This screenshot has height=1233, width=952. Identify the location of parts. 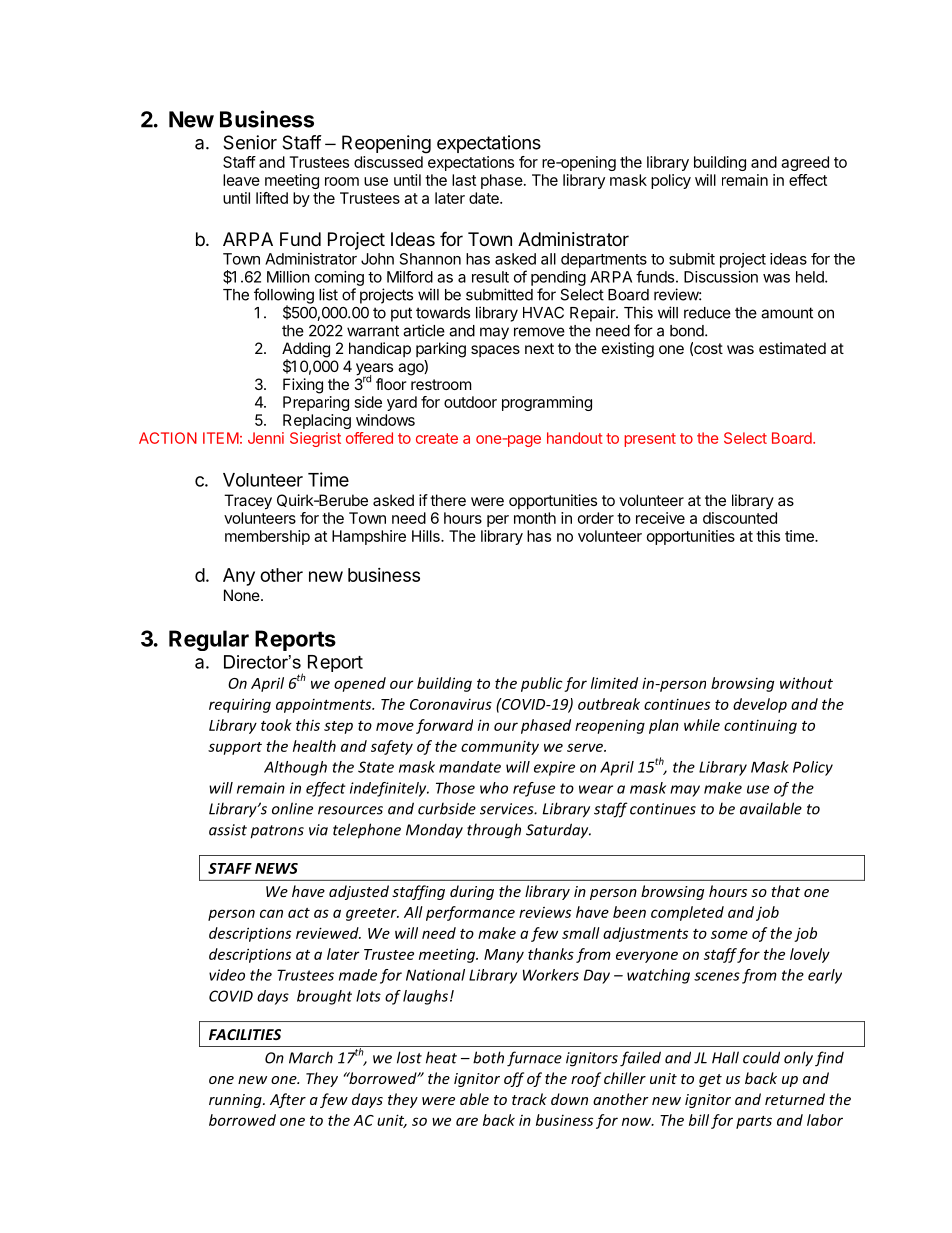
(754, 1122).
